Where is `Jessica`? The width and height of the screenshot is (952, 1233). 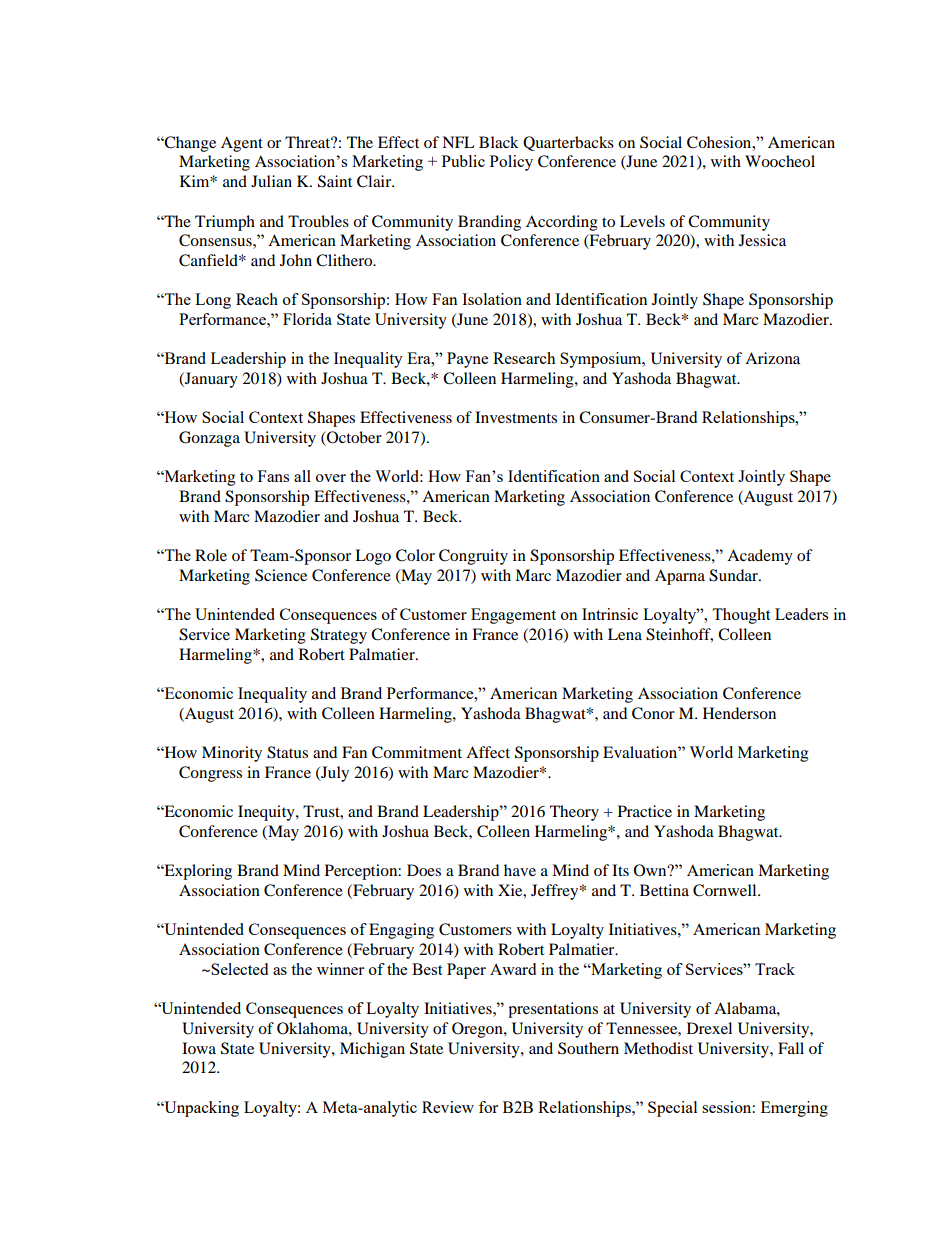
Jessica is located at coordinates (762, 240).
